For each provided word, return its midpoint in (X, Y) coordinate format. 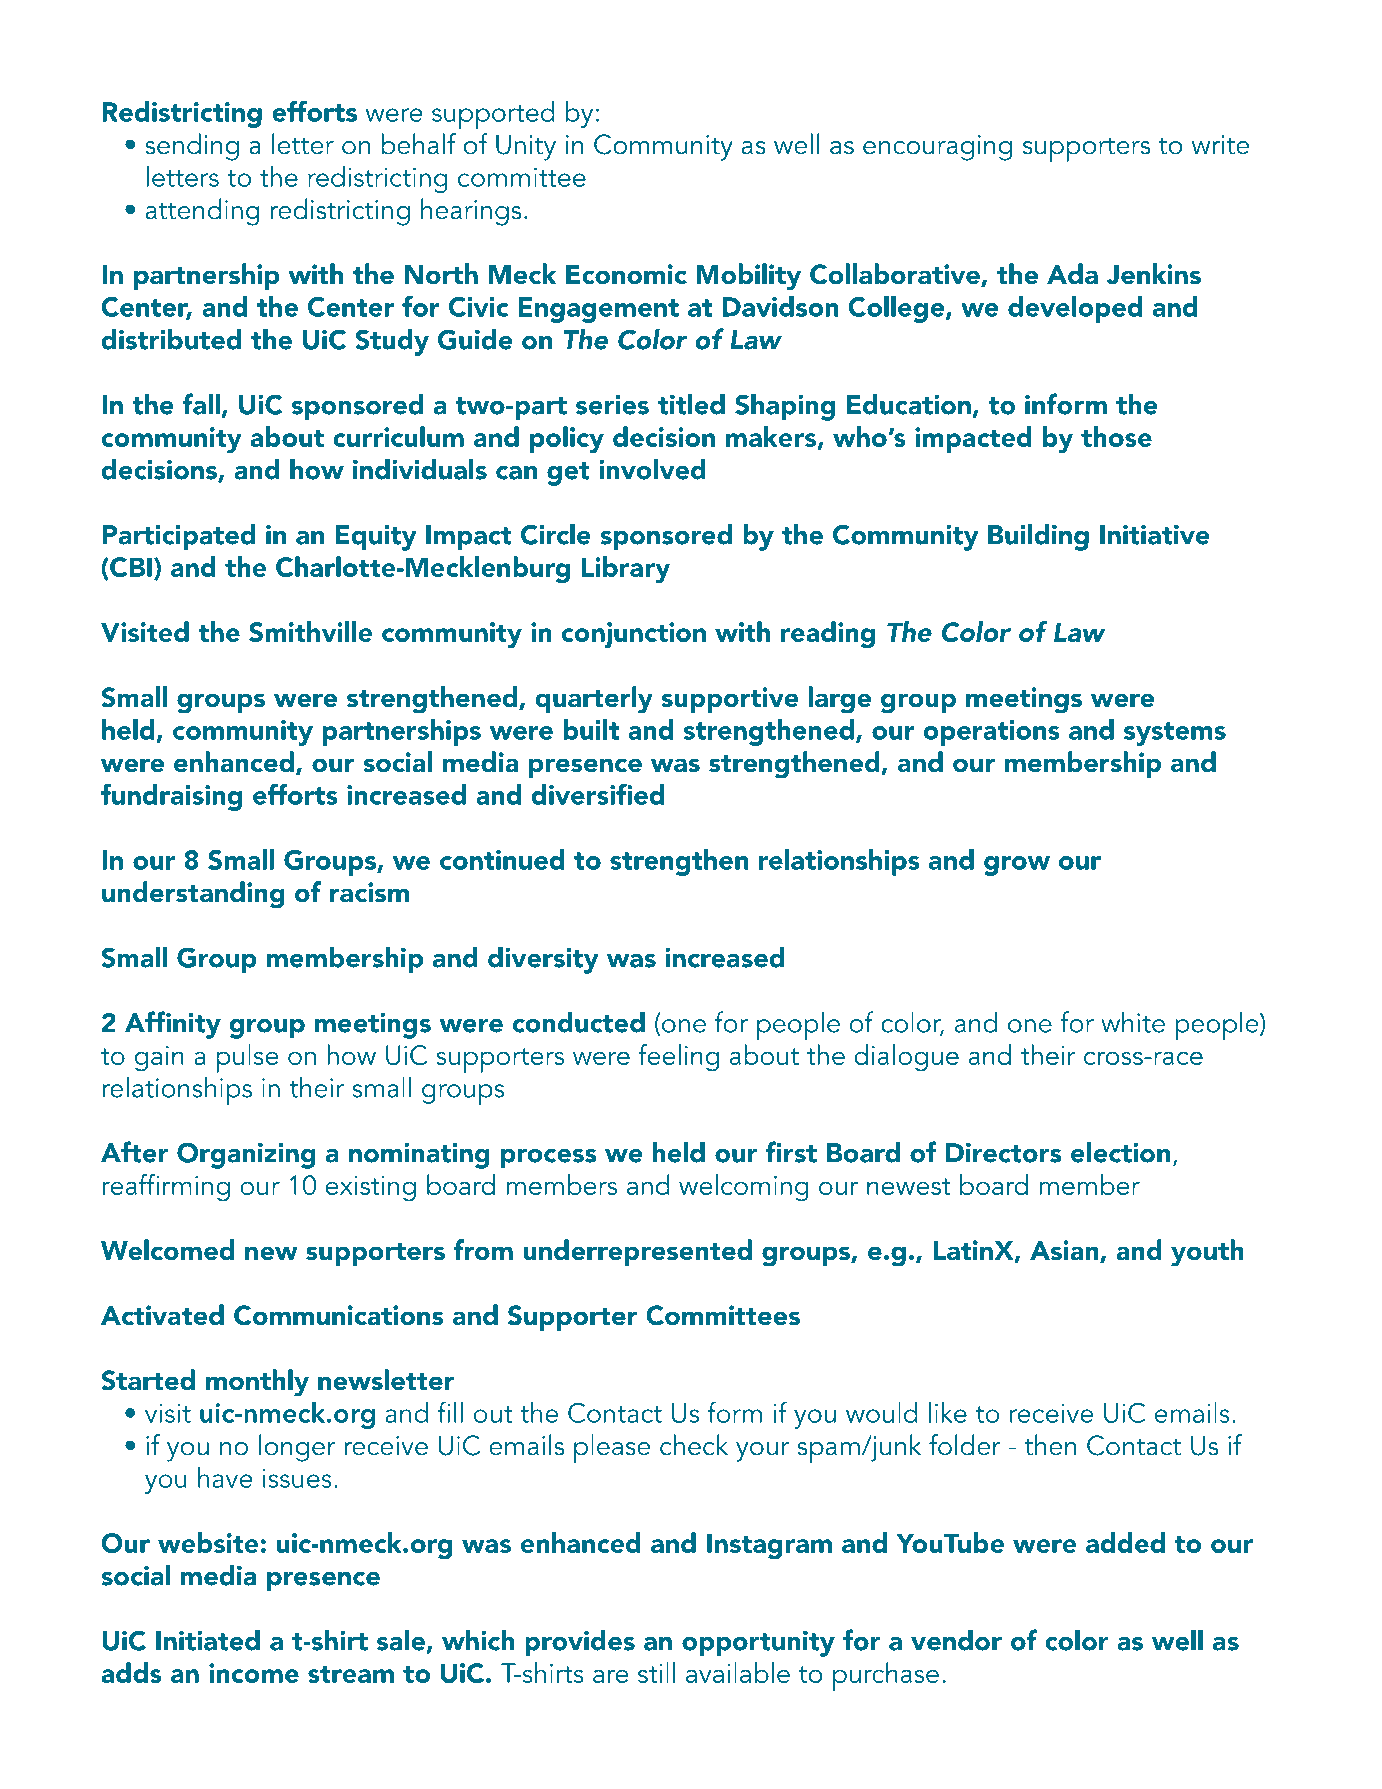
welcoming (744, 1188)
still (656, 1672)
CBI (130, 568)
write (1220, 145)
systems (1175, 734)
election (1120, 1152)
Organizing (246, 1155)
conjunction (634, 635)
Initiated (208, 1640)
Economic (626, 274)
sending (192, 147)
